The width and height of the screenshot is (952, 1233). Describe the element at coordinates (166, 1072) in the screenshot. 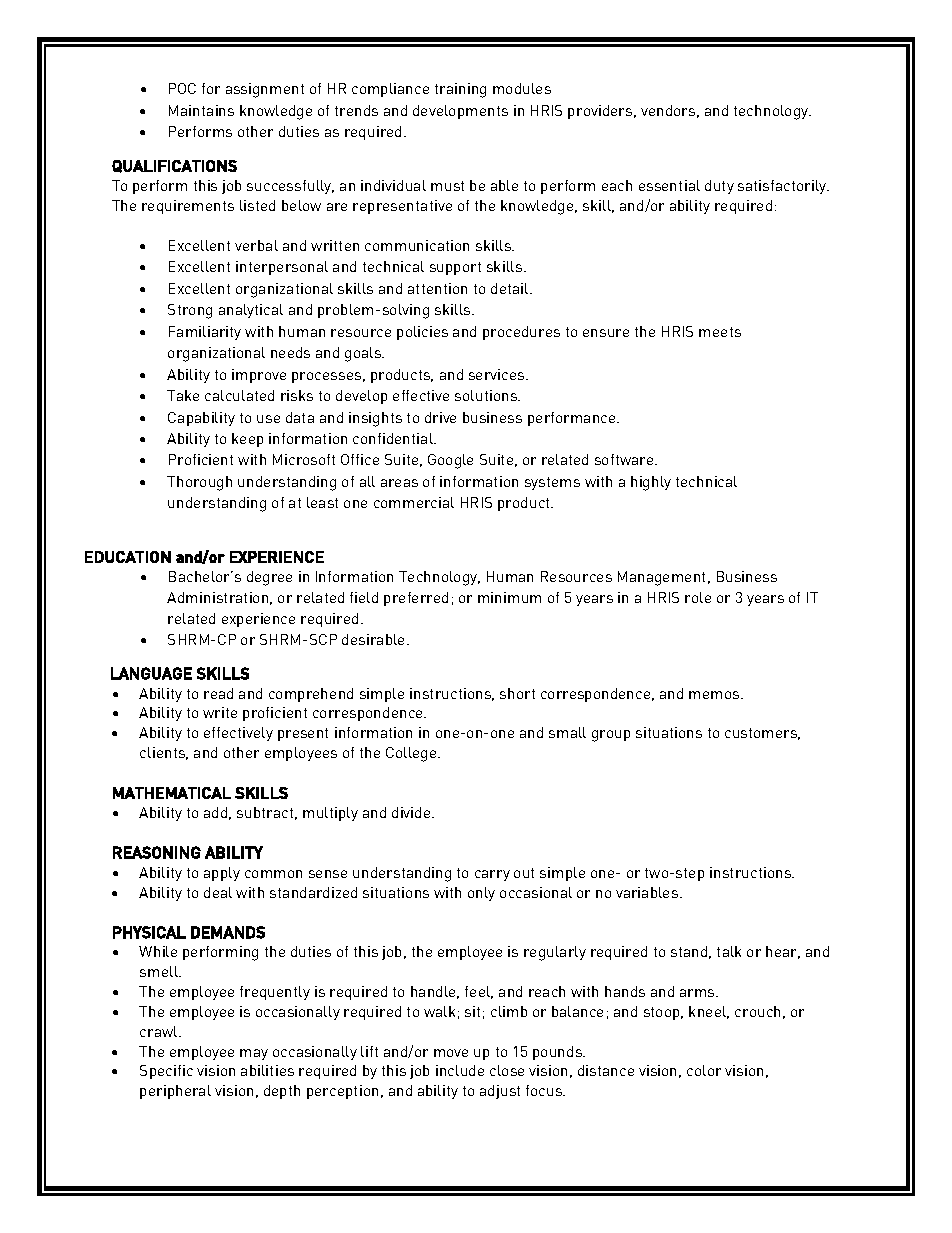

I see `Specific` at that location.
